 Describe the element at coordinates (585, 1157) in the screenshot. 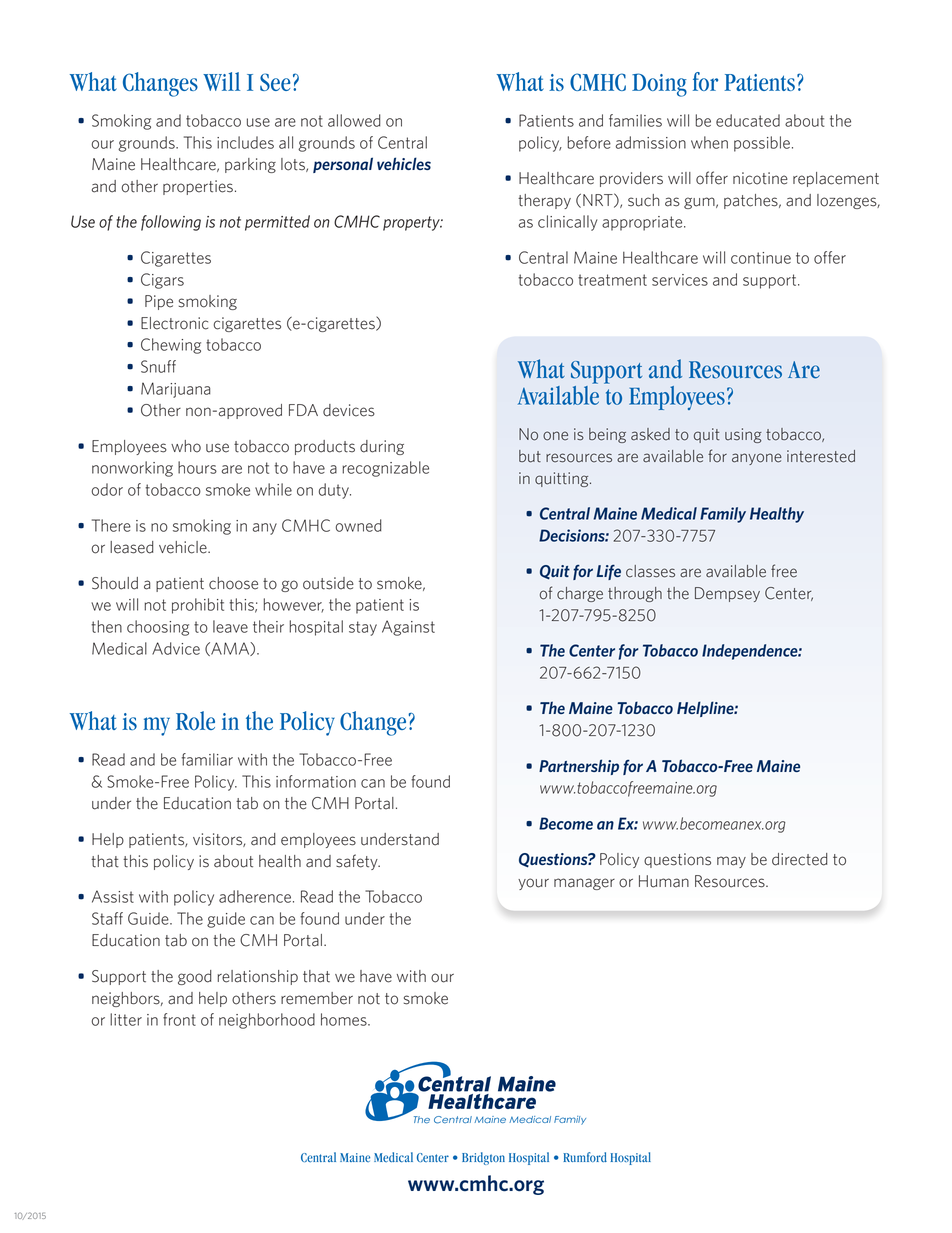

I see `Rumford` at that location.
